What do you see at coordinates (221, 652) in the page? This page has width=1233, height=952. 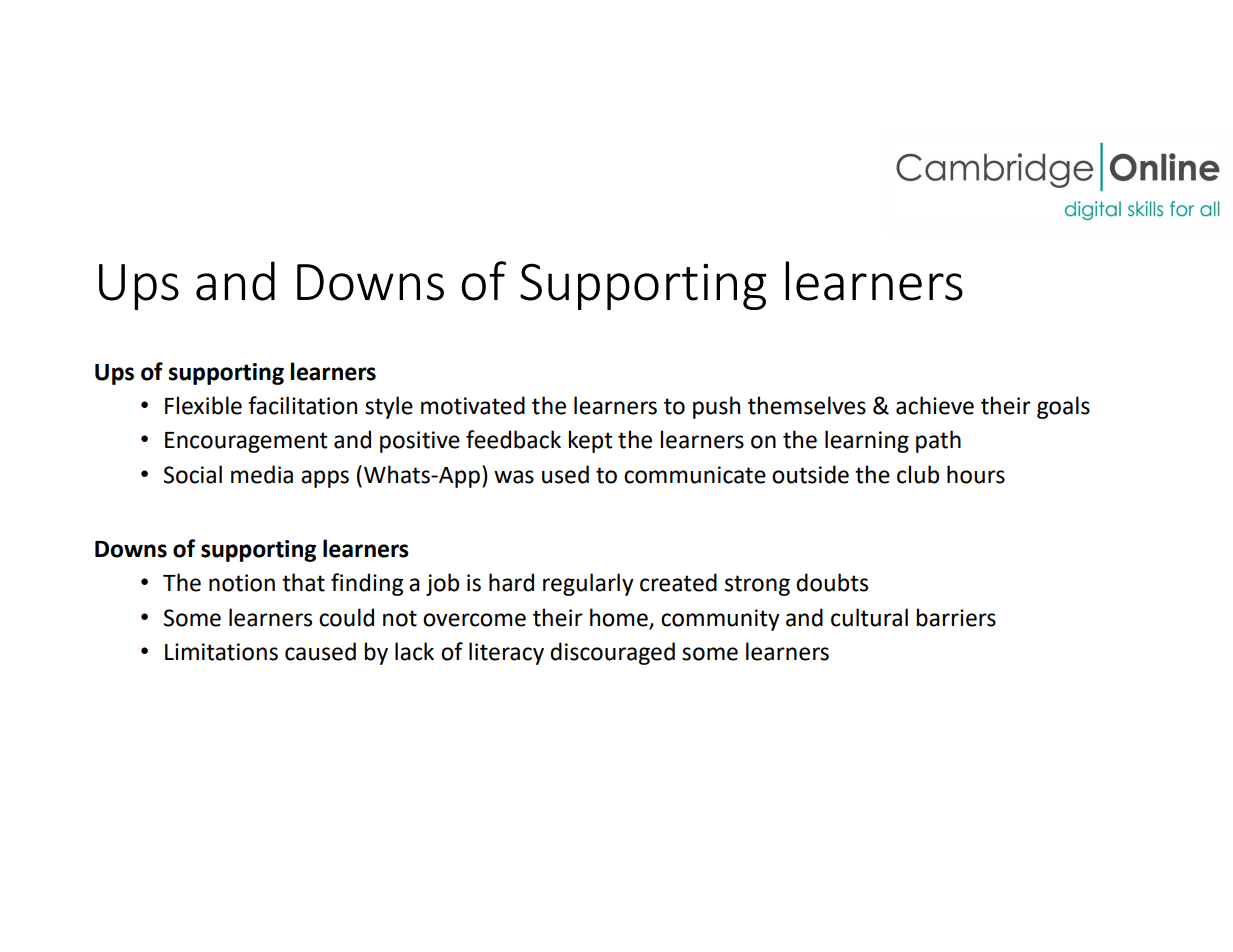 I see `Limitations` at bounding box center [221, 652].
